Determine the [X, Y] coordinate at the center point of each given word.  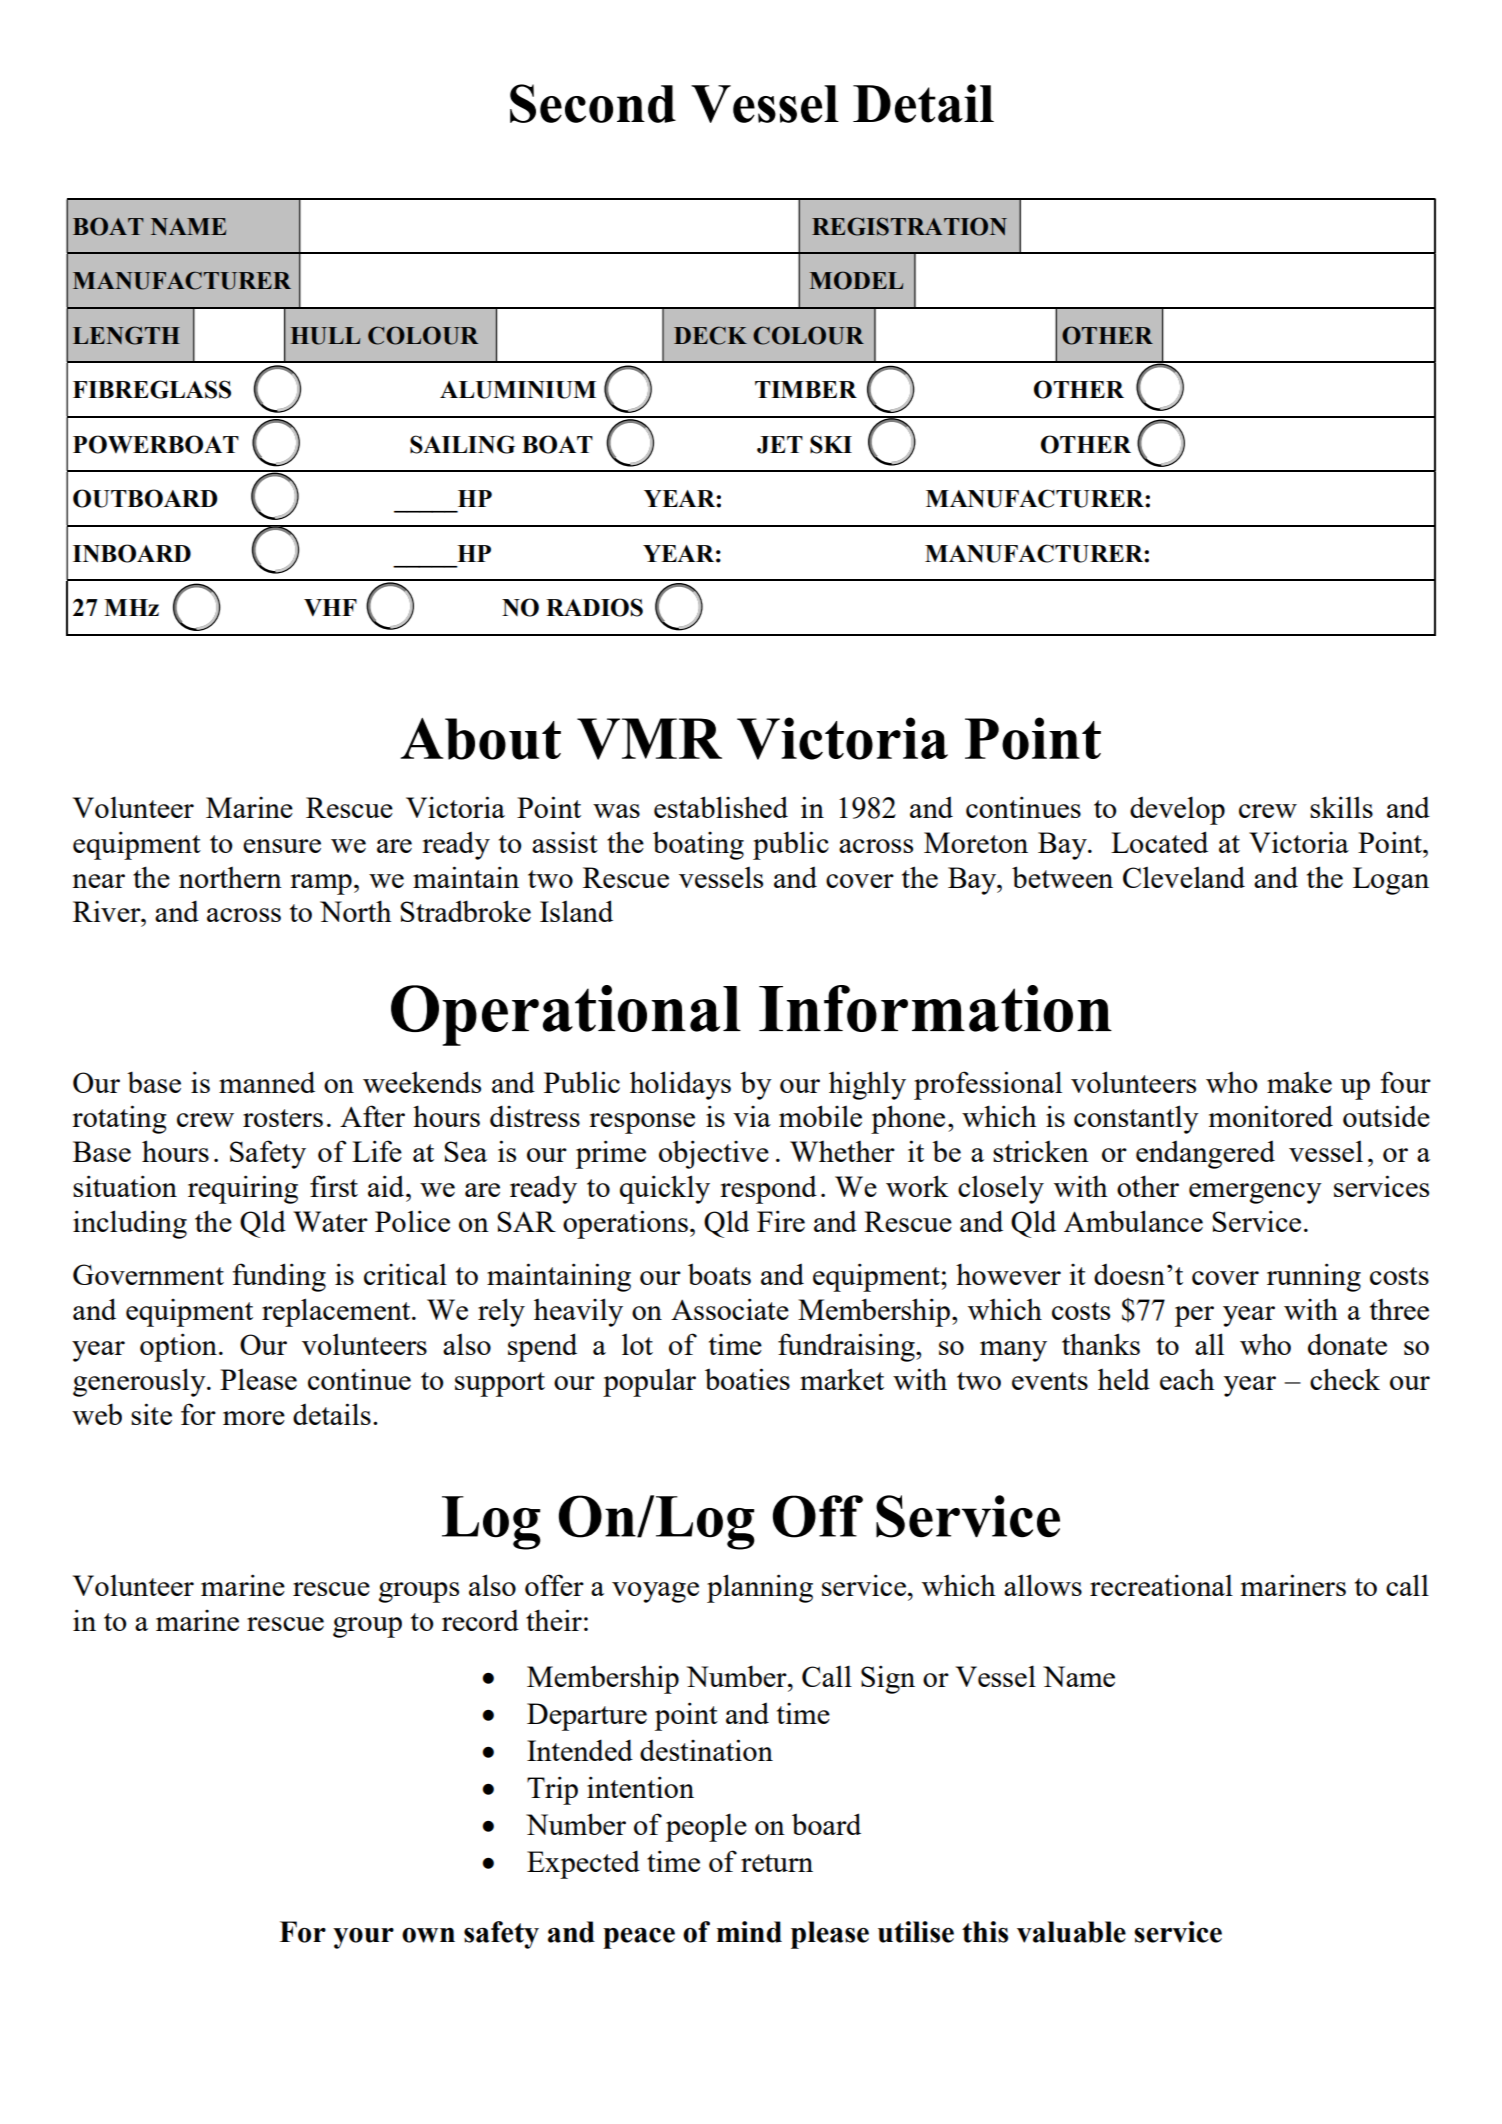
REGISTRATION [909, 226]
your [363, 1938]
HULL [325, 336]
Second [593, 103]
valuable [1071, 1932]
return [777, 1863]
